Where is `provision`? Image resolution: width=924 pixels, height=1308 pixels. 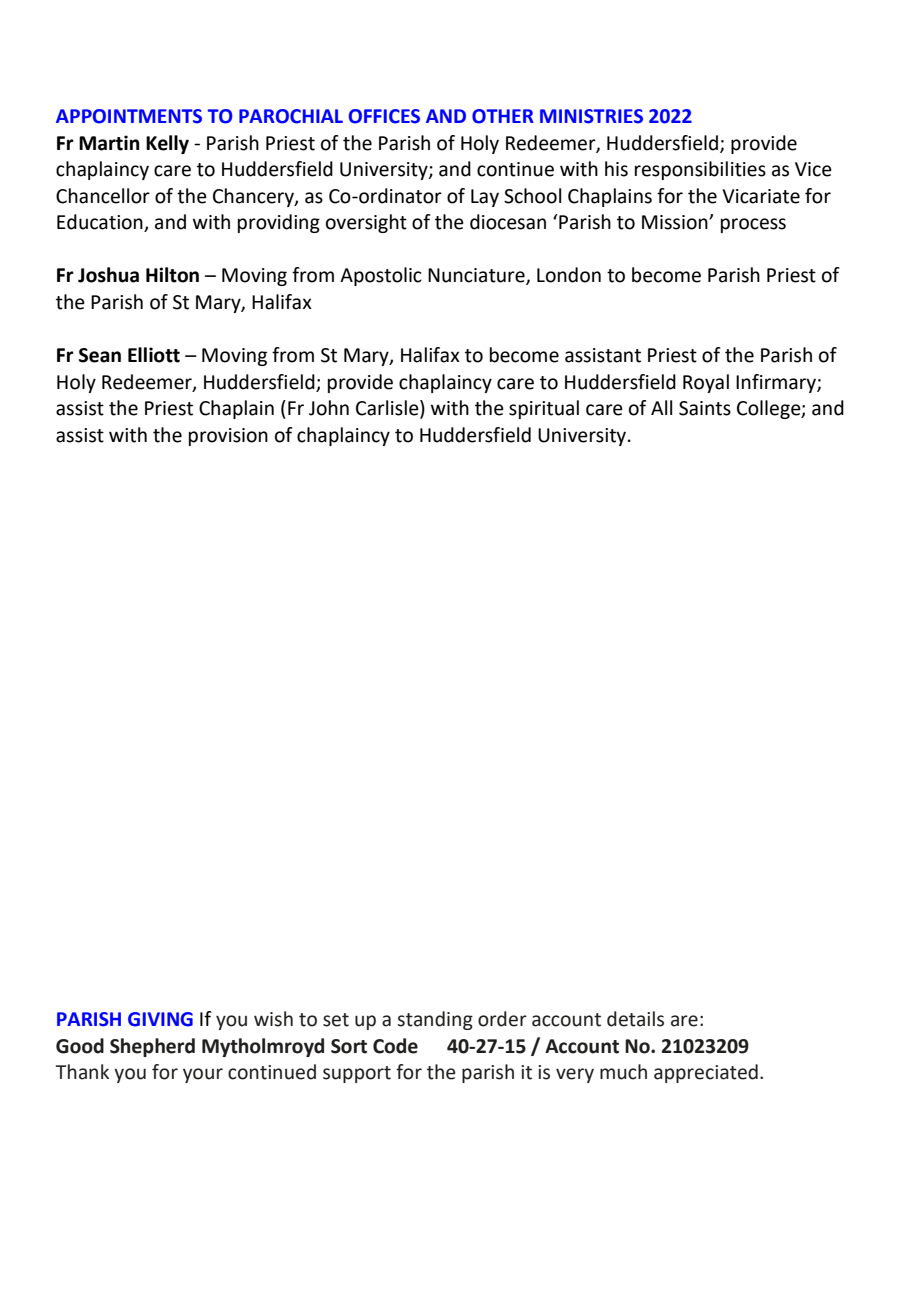
provision is located at coordinates (228, 437).
